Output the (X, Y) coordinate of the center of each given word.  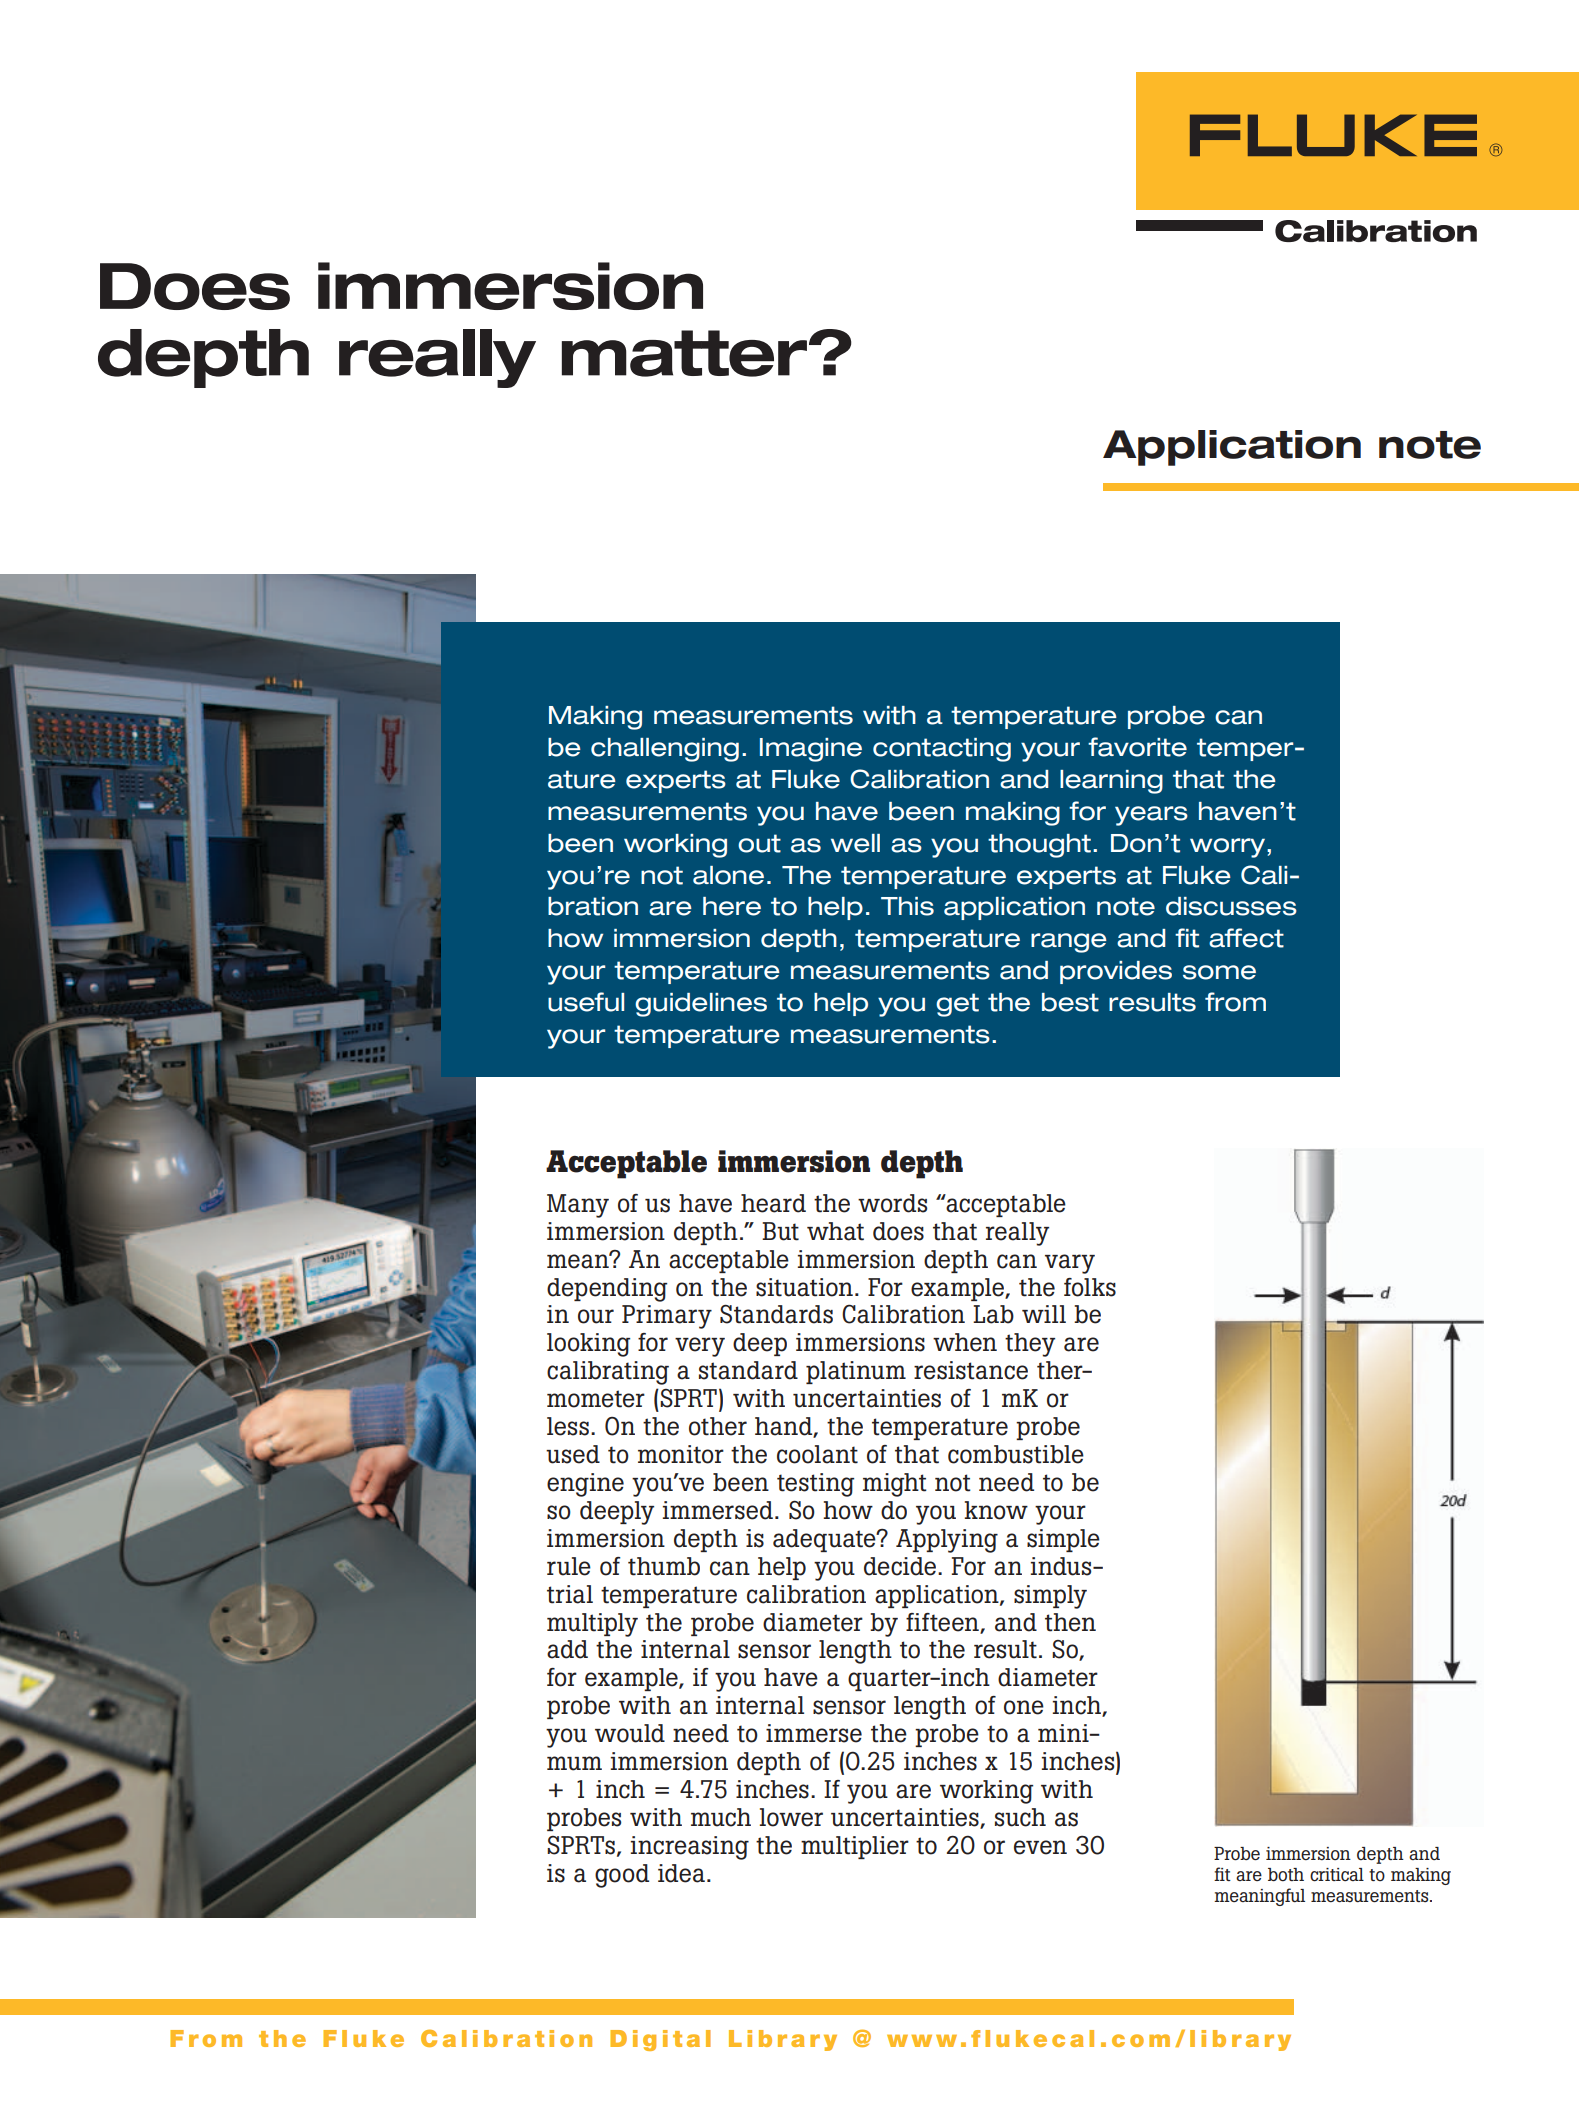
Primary (667, 1317)
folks (1090, 1287)
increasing (690, 1848)
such (1020, 1817)
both (1286, 1875)
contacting (942, 750)
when (965, 1342)
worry (1229, 848)
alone (728, 875)
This (907, 906)
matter (684, 353)
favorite (1137, 747)
